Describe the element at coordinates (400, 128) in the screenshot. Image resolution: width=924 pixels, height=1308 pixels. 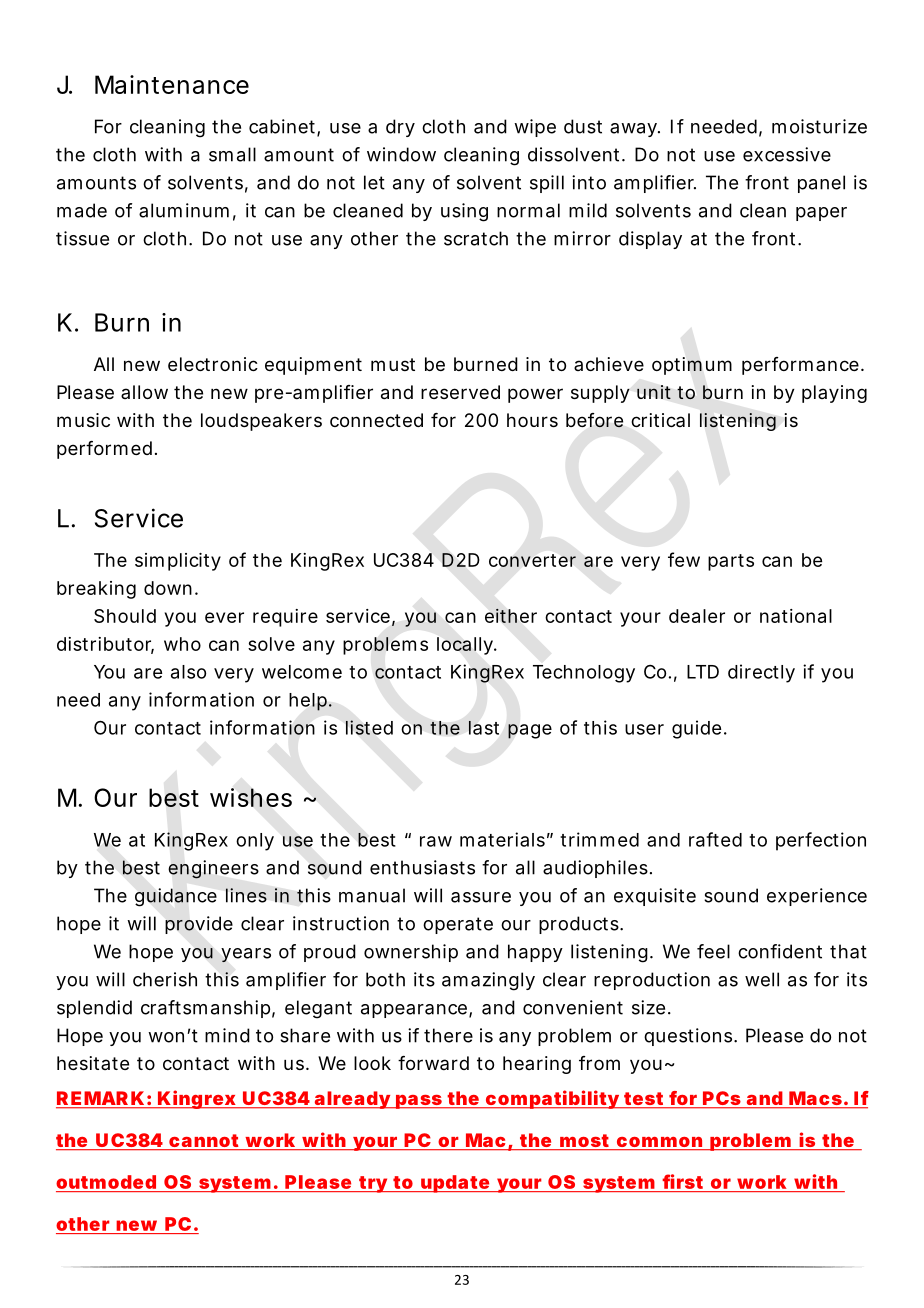
I see `dry` at that location.
